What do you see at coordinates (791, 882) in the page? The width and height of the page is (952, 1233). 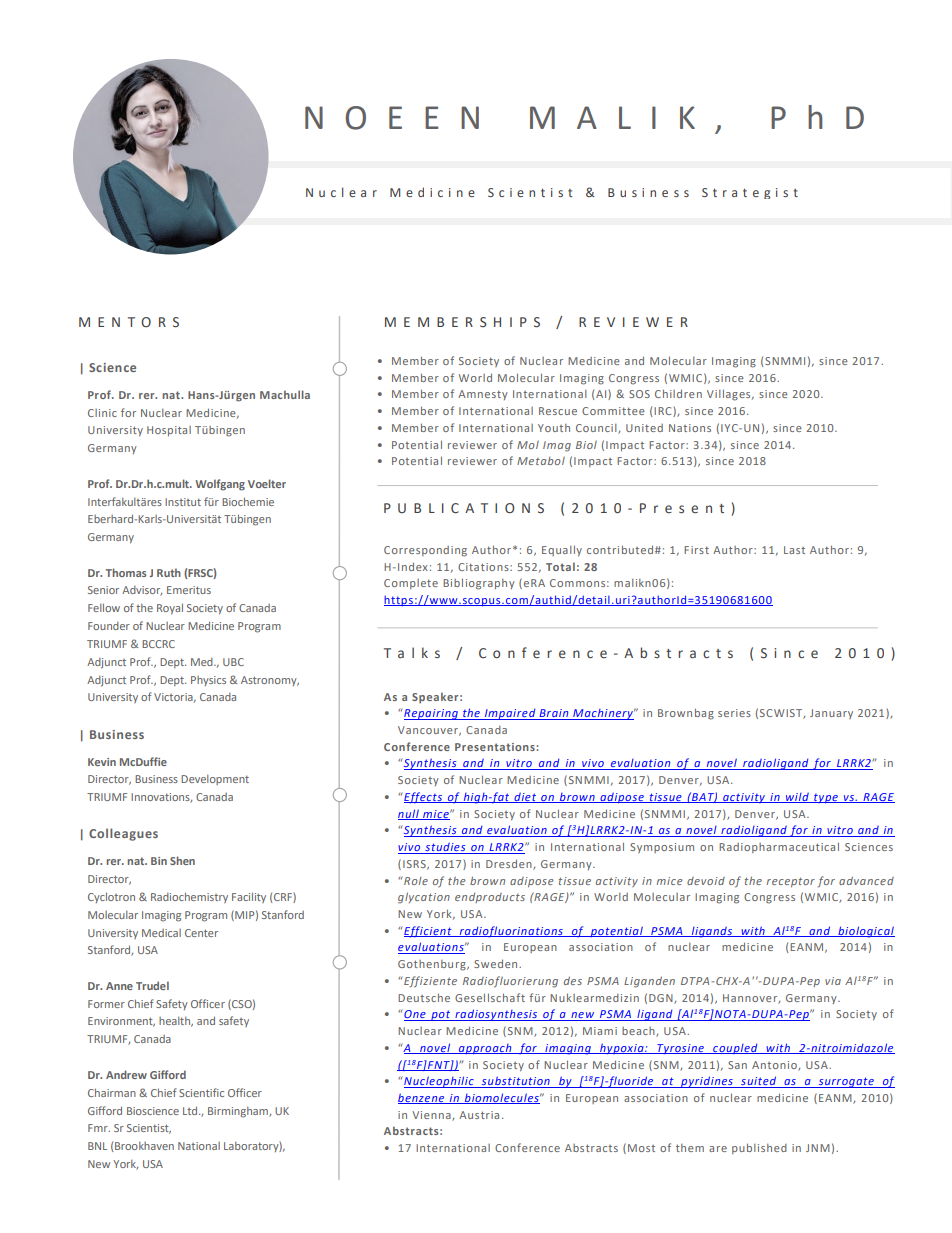 I see `receptor` at bounding box center [791, 882].
